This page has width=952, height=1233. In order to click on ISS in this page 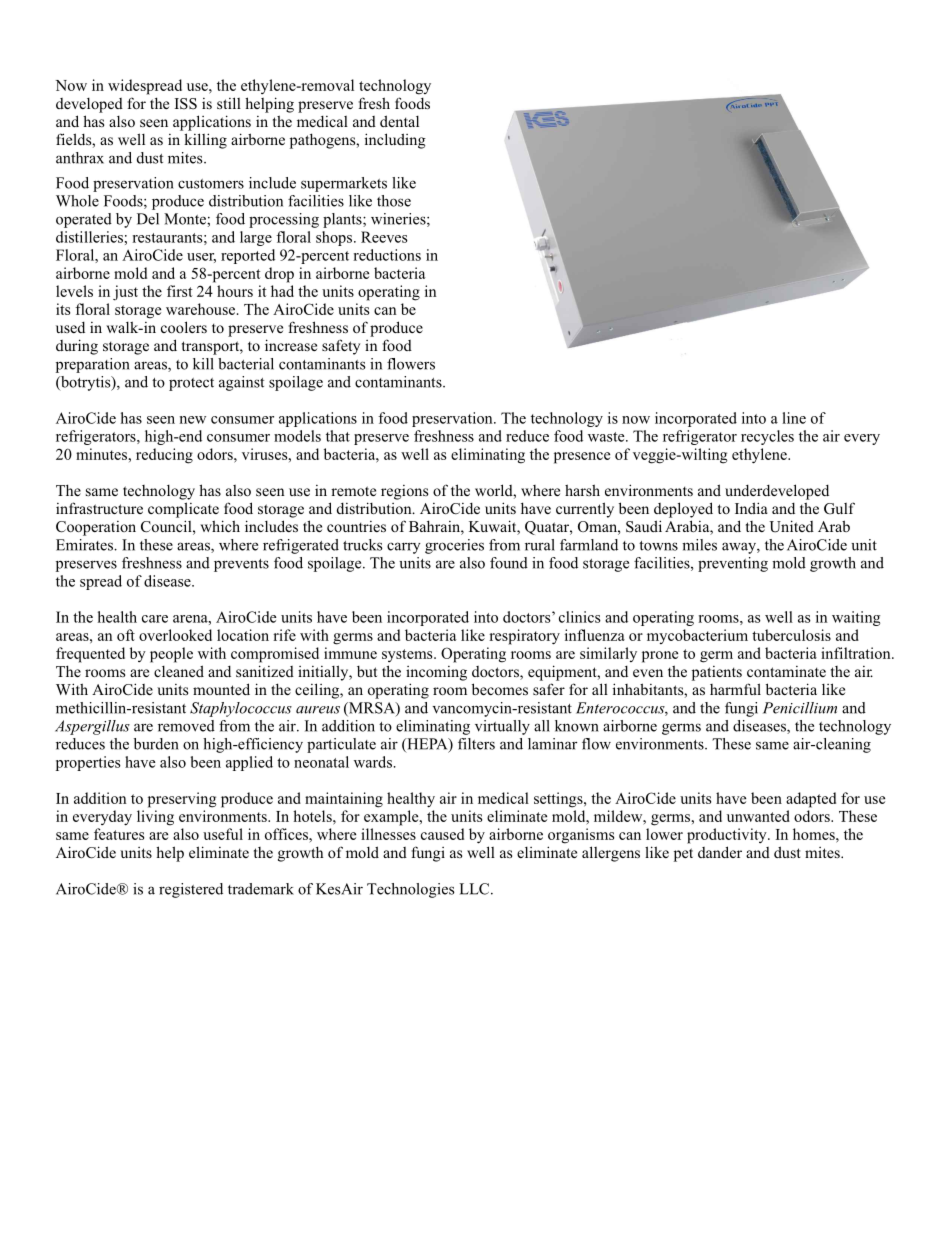, I will do `click(186, 104)`.
